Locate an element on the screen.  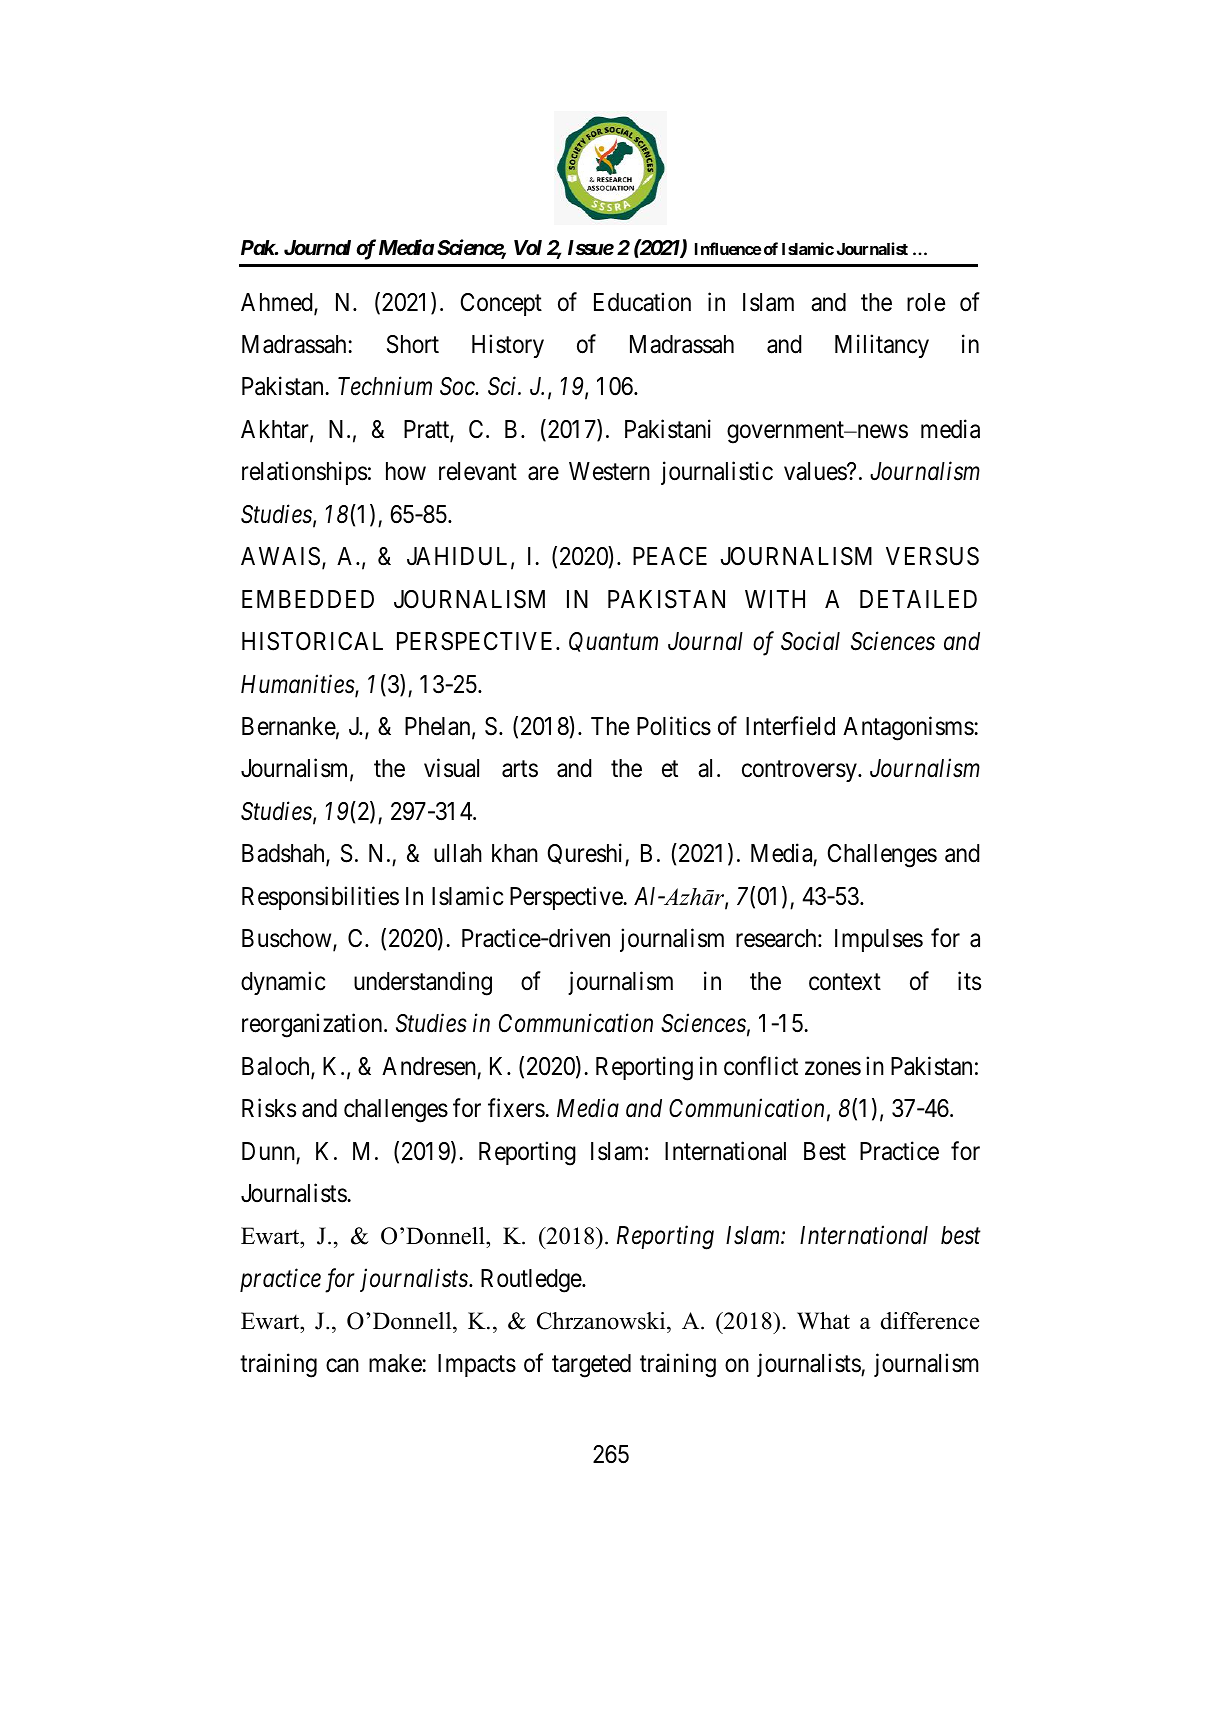
role is located at coordinates (926, 302).
